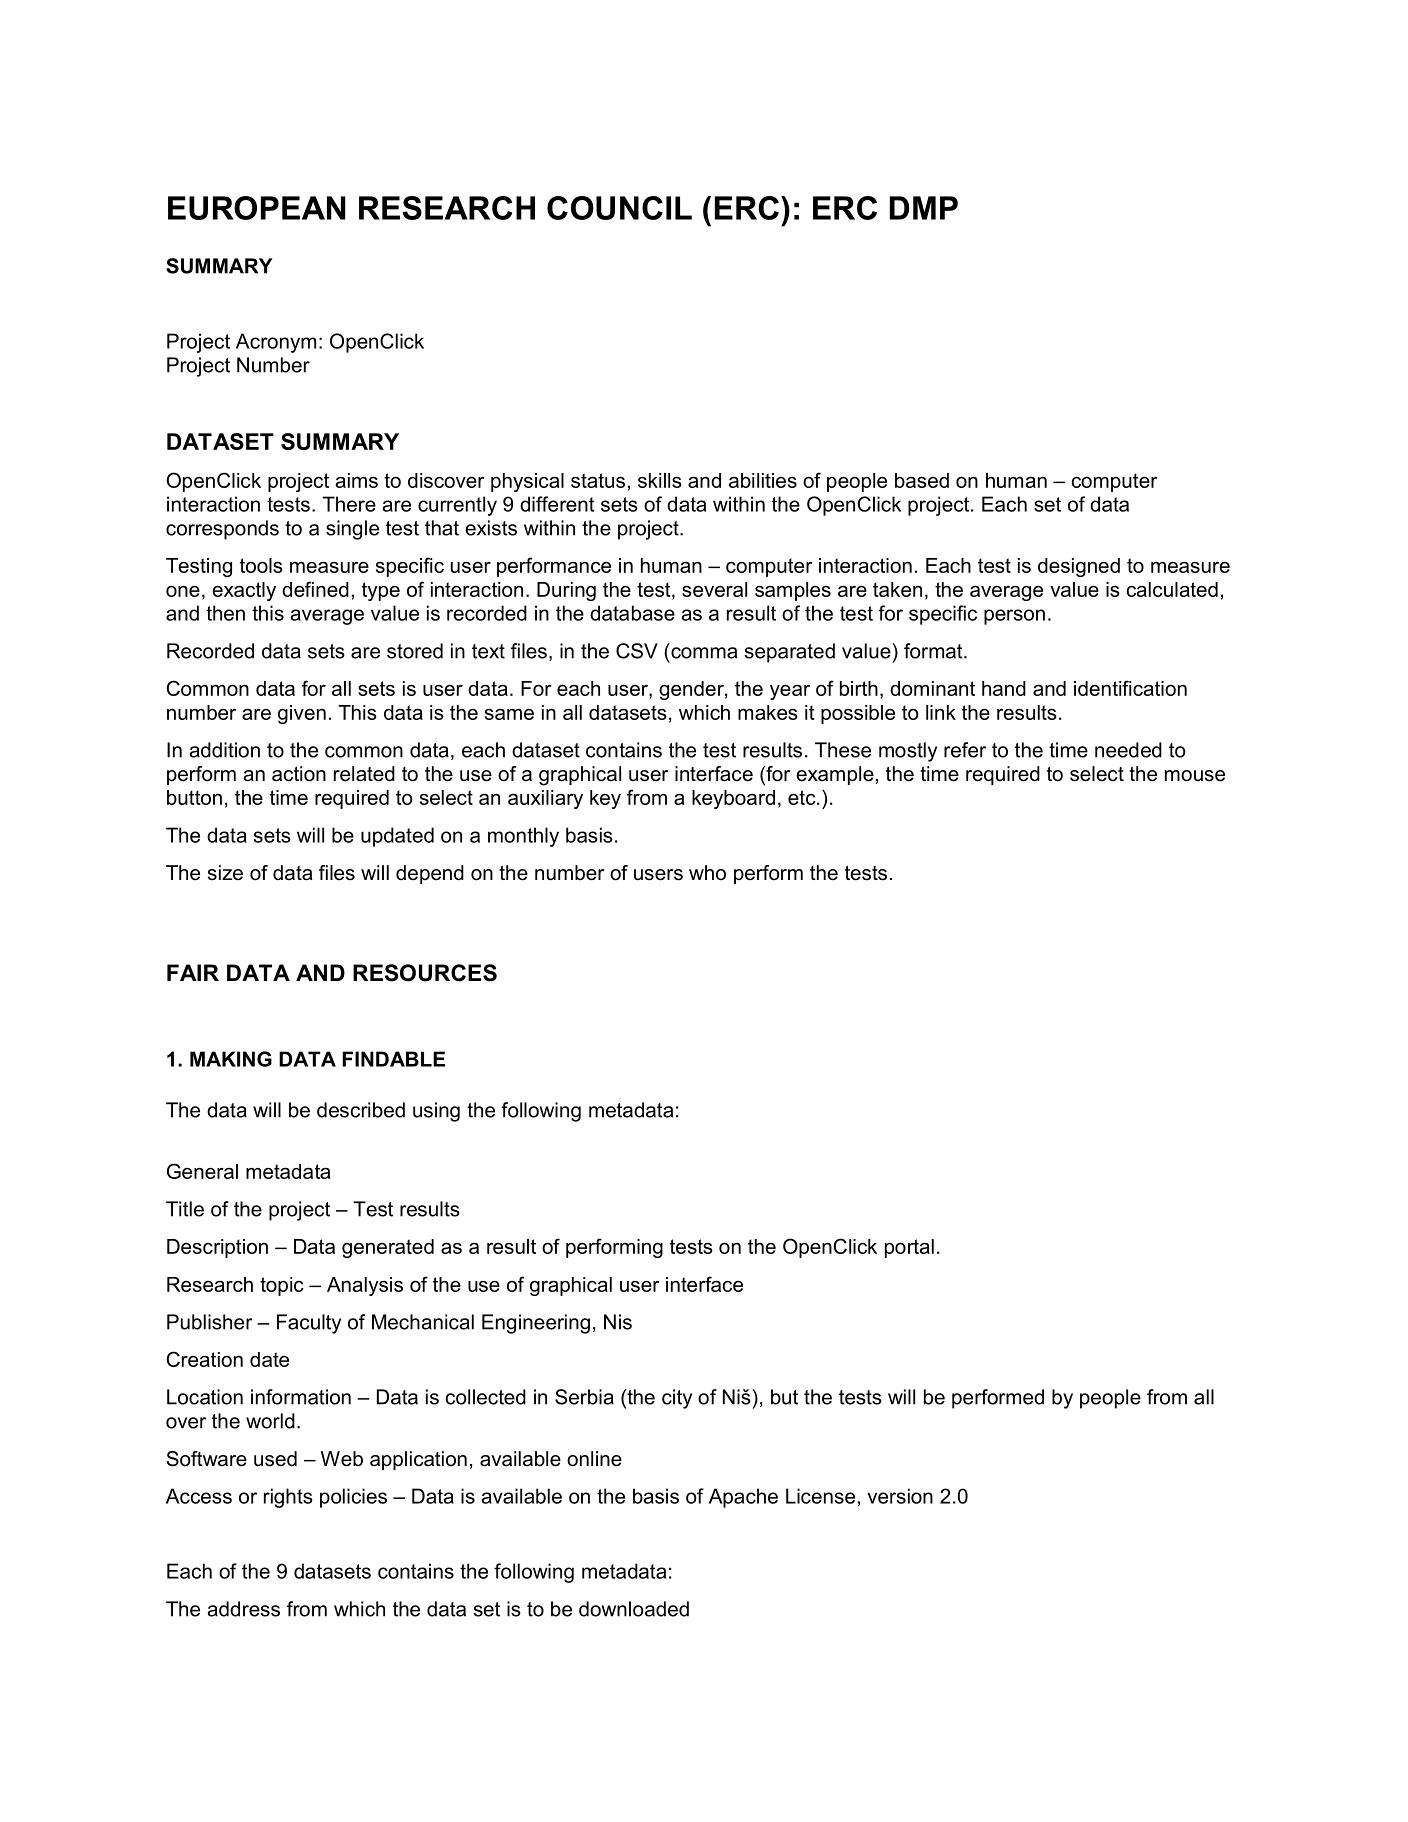 The image size is (1408, 1822). Describe the element at coordinates (618, 1322) in the screenshot. I see `Nis` at that location.
